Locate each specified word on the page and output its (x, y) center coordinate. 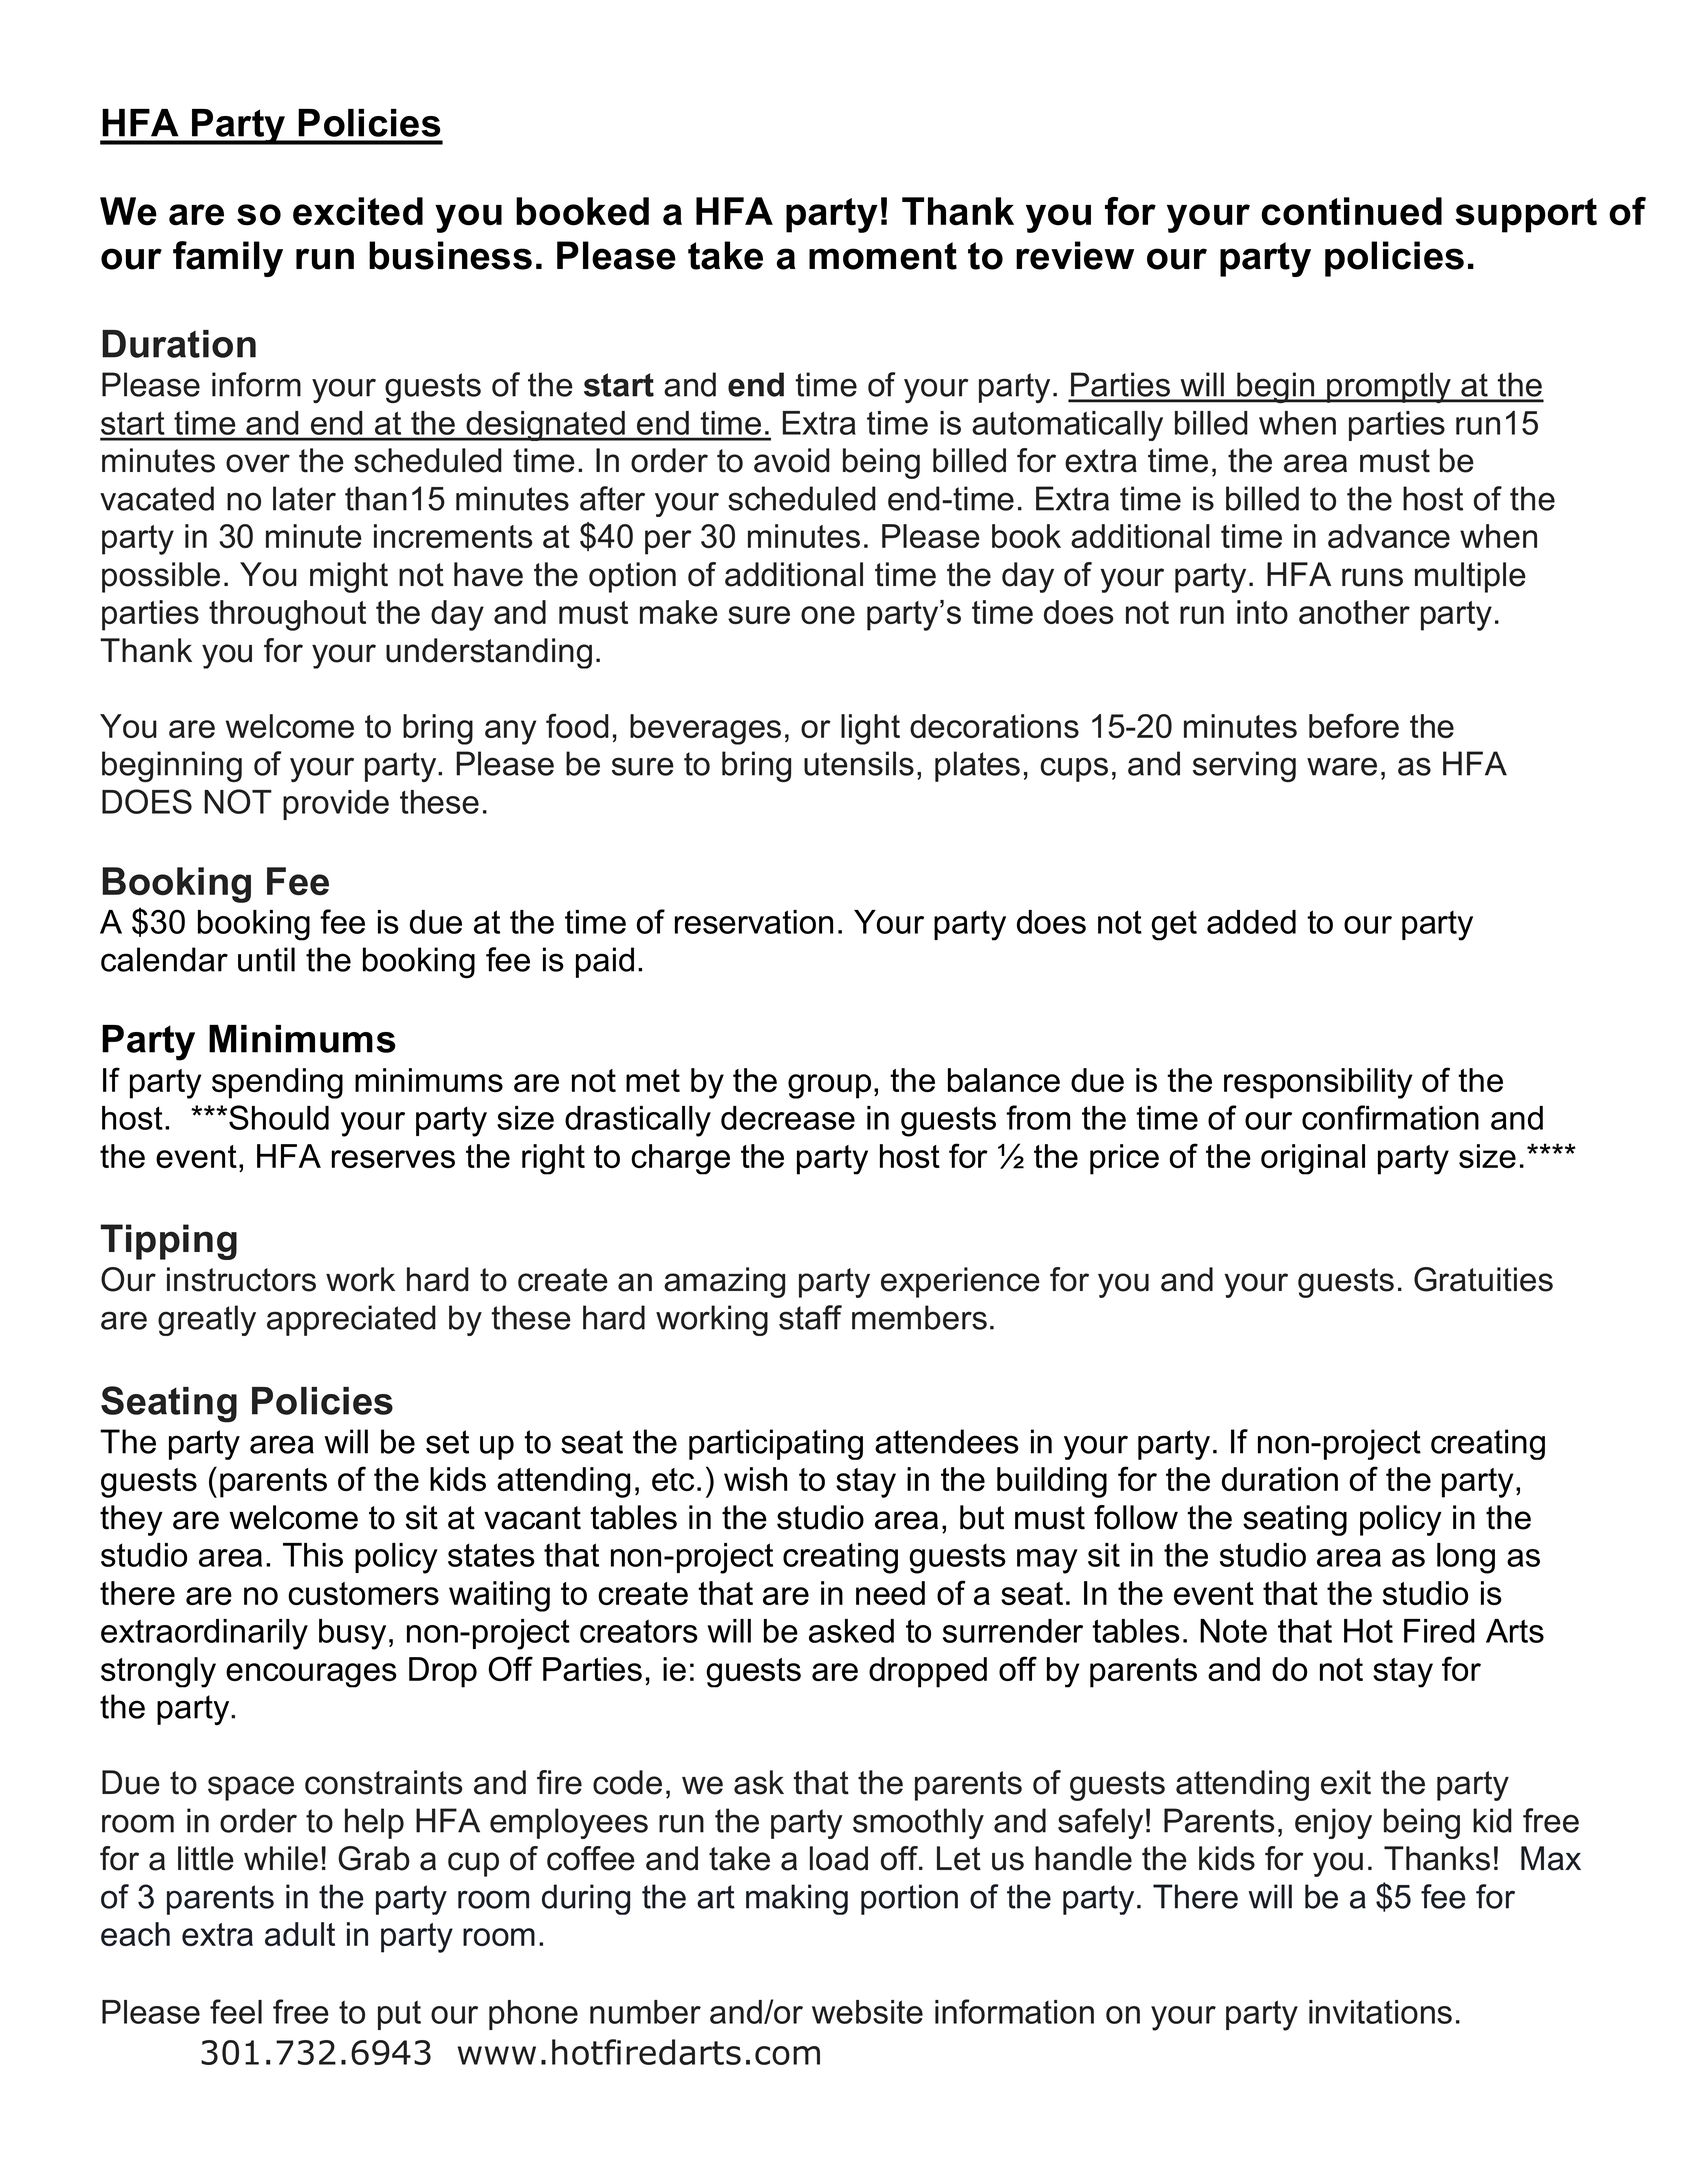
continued (1352, 211)
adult (300, 1934)
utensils (859, 763)
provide (336, 805)
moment (883, 256)
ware (1342, 766)
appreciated (351, 1320)
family (228, 259)
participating (776, 1444)
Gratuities (1483, 1279)
